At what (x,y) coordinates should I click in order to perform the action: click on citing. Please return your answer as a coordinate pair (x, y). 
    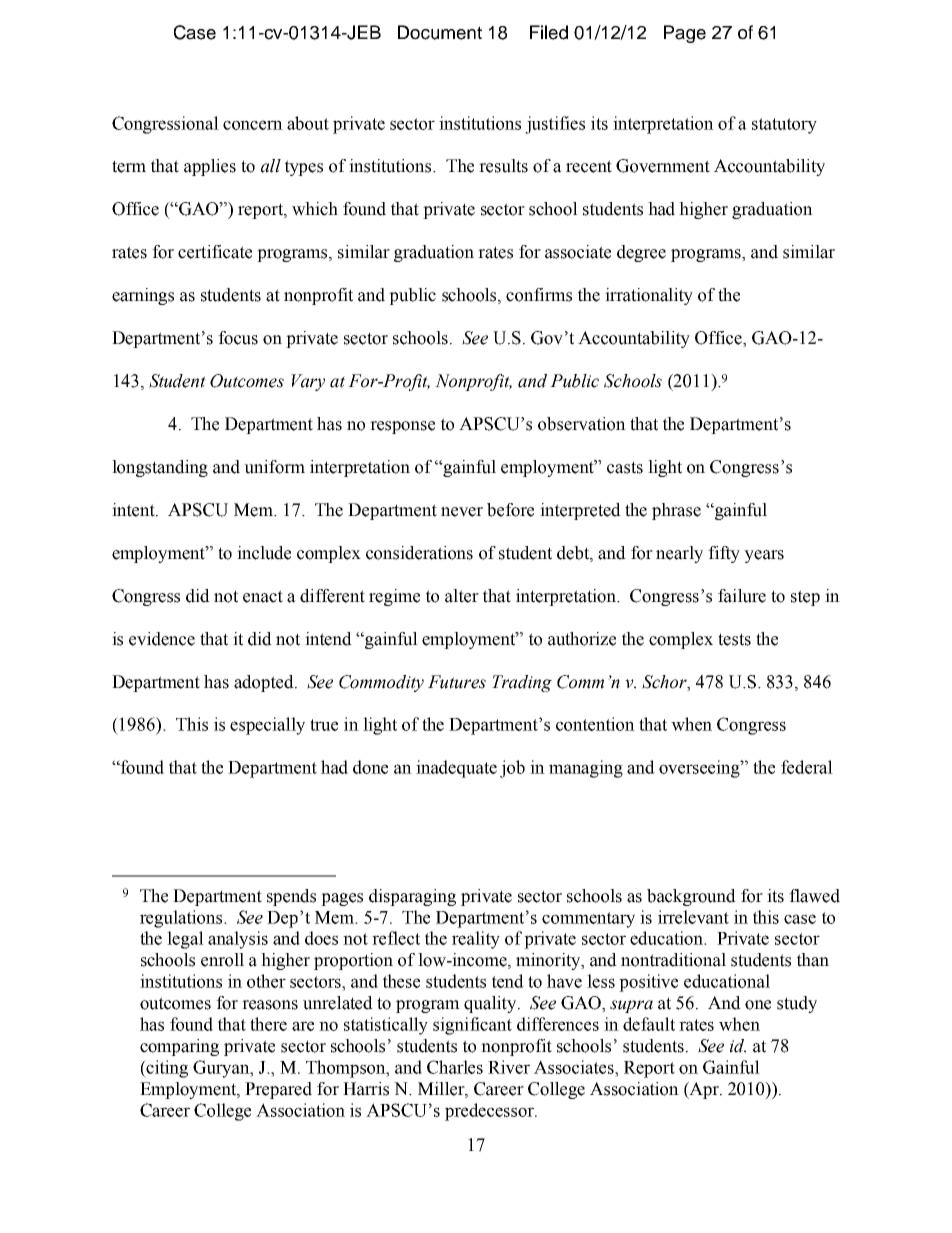
    Looking at the image, I should click on (166, 1069).
